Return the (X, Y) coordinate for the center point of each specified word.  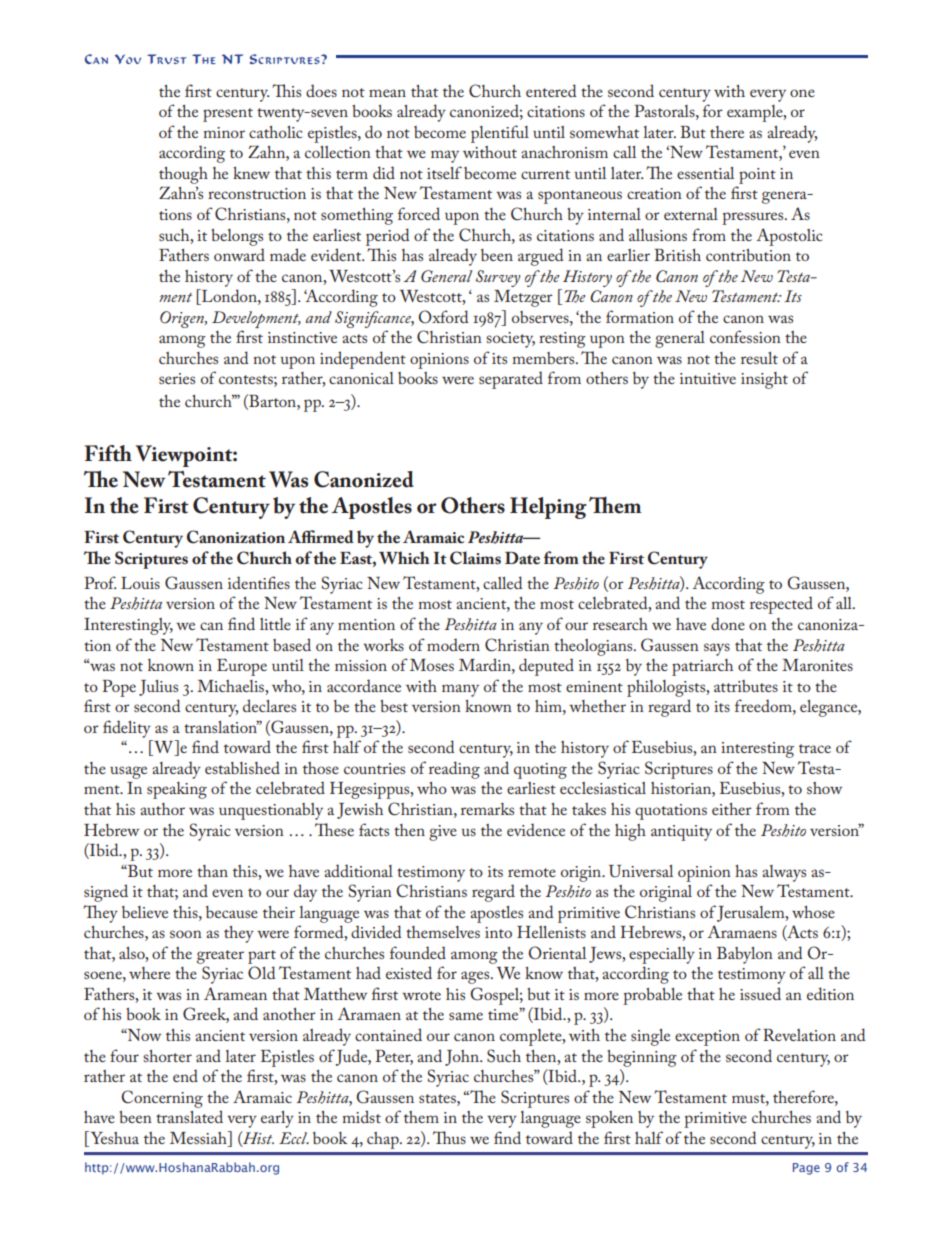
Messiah (199, 1137)
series (177, 378)
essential (705, 173)
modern (453, 644)
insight (764, 380)
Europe (242, 667)
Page (806, 1169)
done (728, 623)
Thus (449, 1137)
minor (224, 132)
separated (511, 380)
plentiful (500, 134)
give (443, 833)
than (212, 871)
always (784, 873)
